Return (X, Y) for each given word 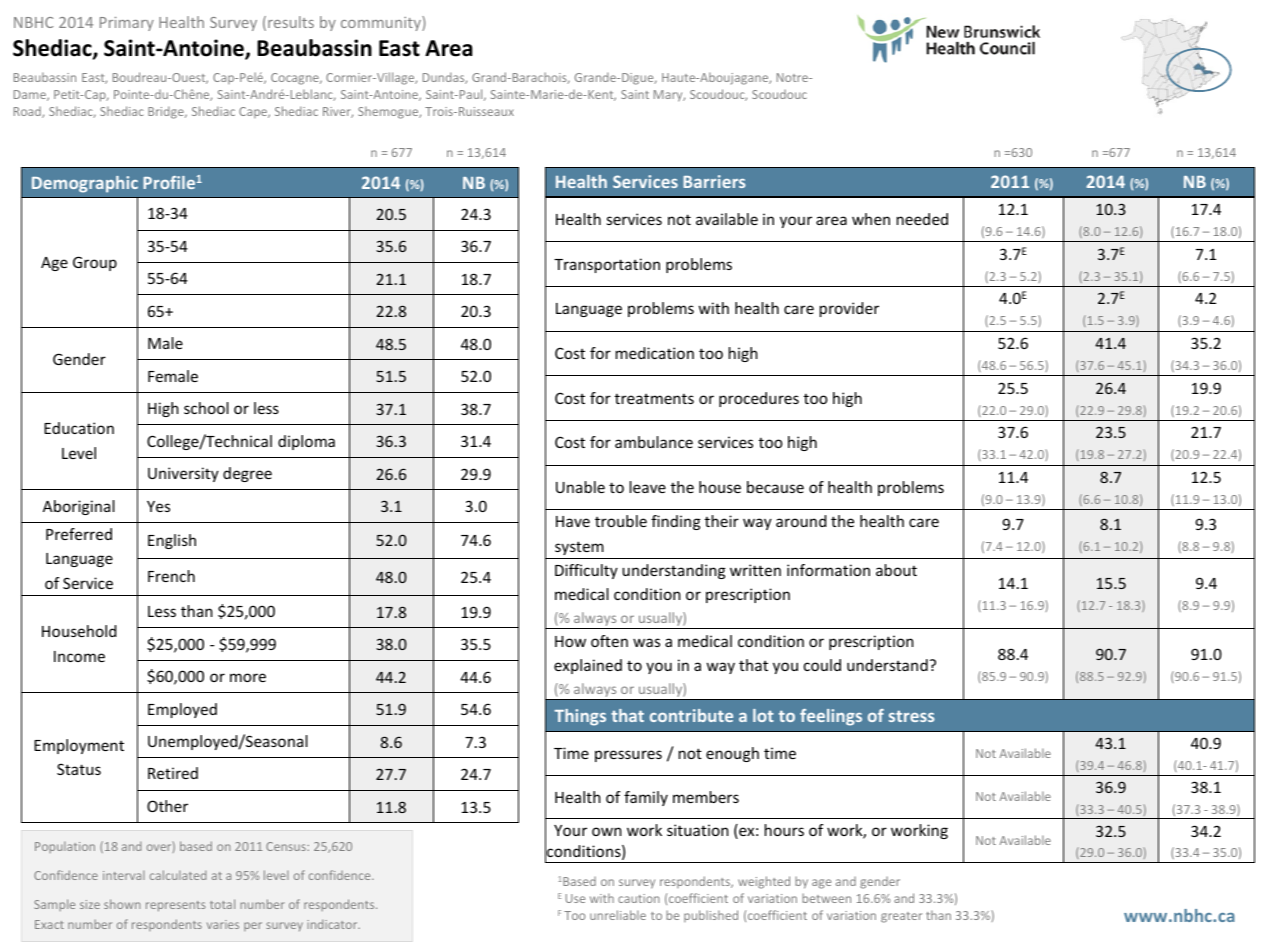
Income (79, 656)
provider (849, 309)
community (382, 23)
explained (588, 666)
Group (95, 263)
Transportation (607, 265)
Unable (580, 487)
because (775, 487)
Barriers (714, 181)
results (291, 22)
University (183, 474)
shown (122, 904)
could (822, 665)
